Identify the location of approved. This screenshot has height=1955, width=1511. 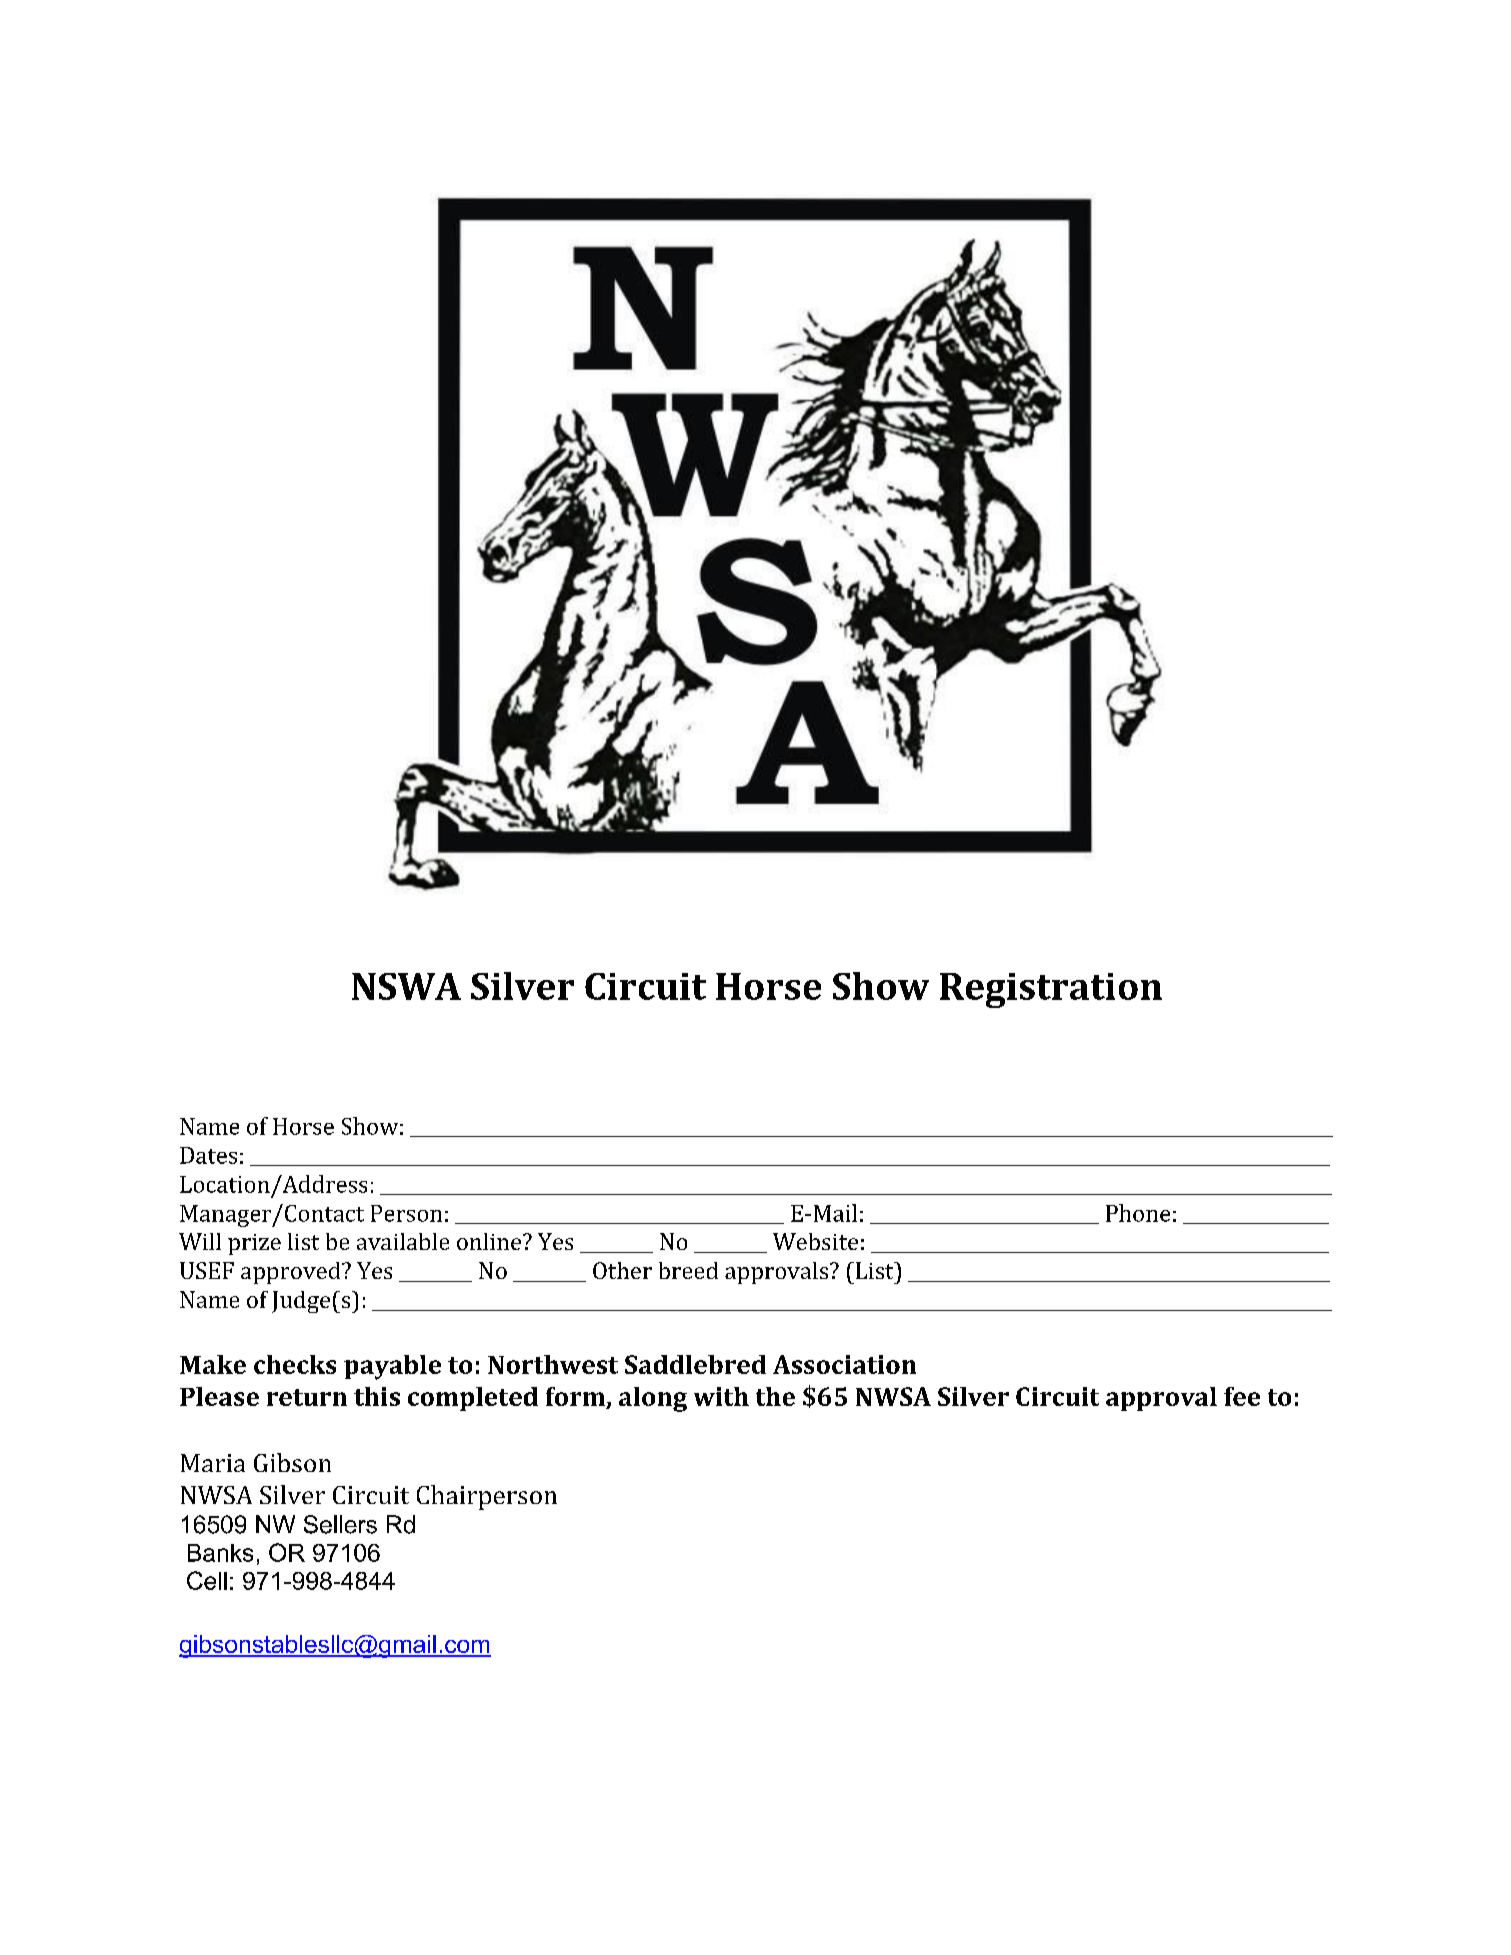
(292, 1273).
